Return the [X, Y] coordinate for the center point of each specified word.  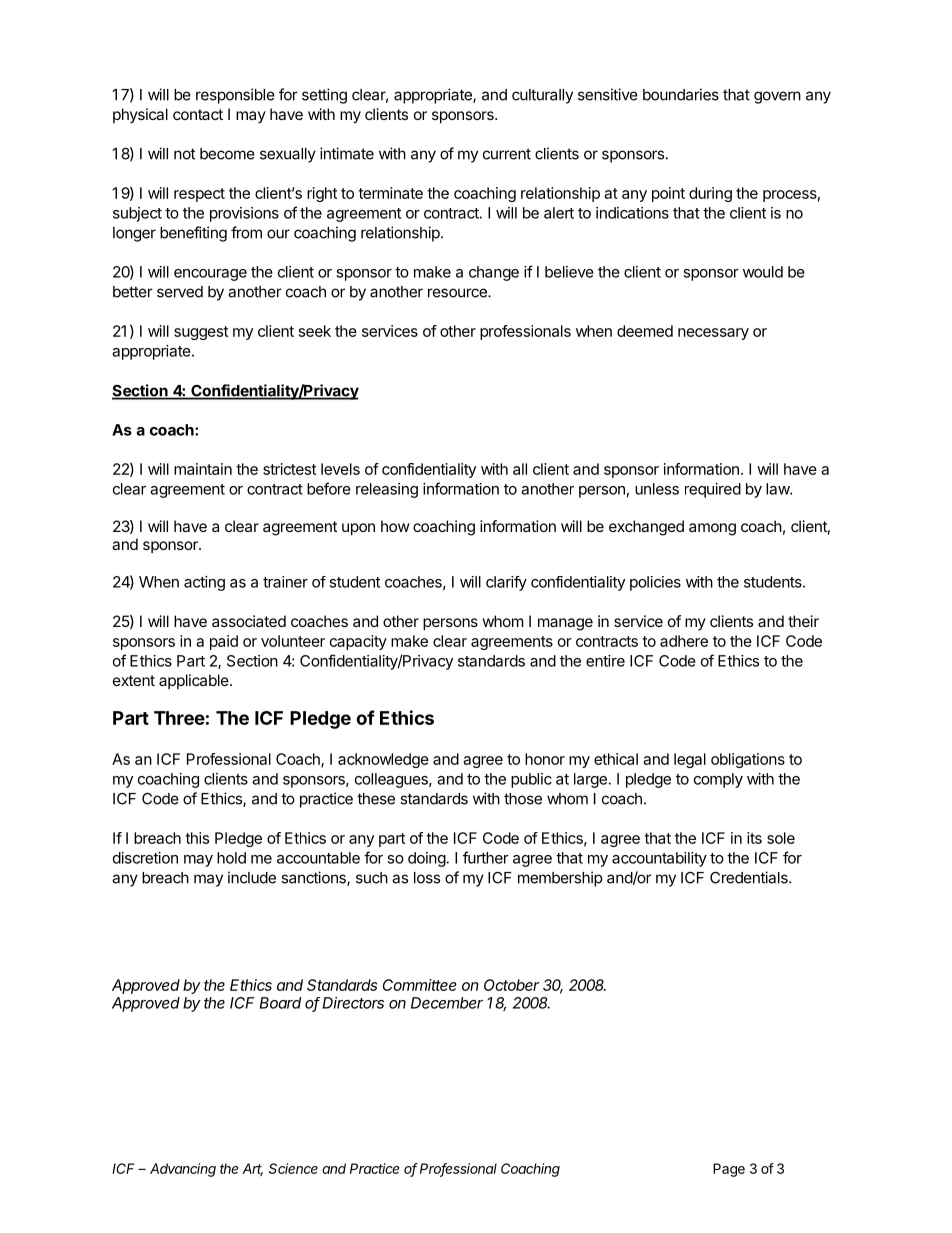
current [507, 154]
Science [293, 1168]
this [197, 838]
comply [718, 780]
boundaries [681, 94]
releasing [387, 490]
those [523, 799]
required [713, 490]
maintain [203, 469]
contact [198, 114]
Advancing [183, 1170]
